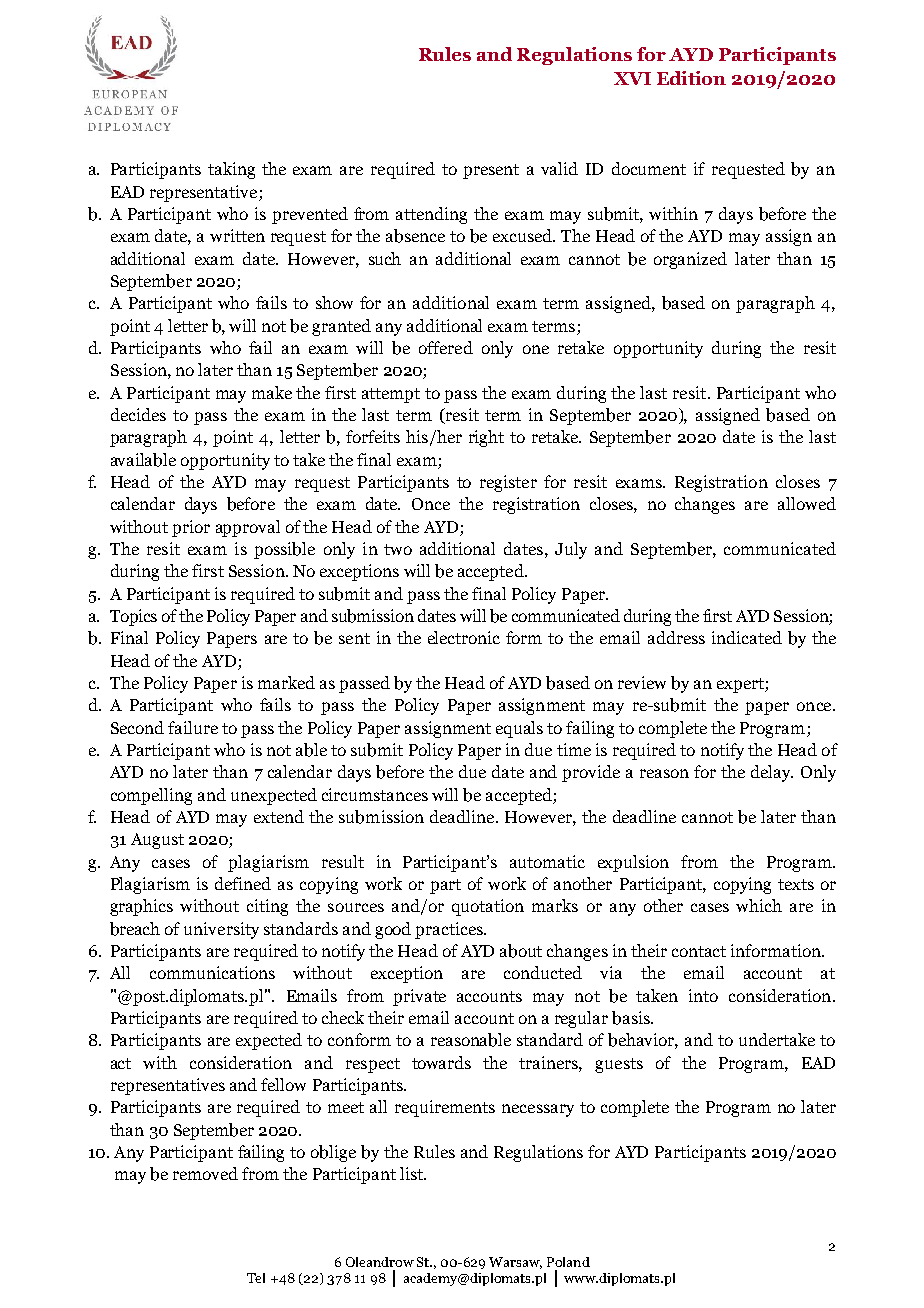  I want to click on right, so click(486, 438).
